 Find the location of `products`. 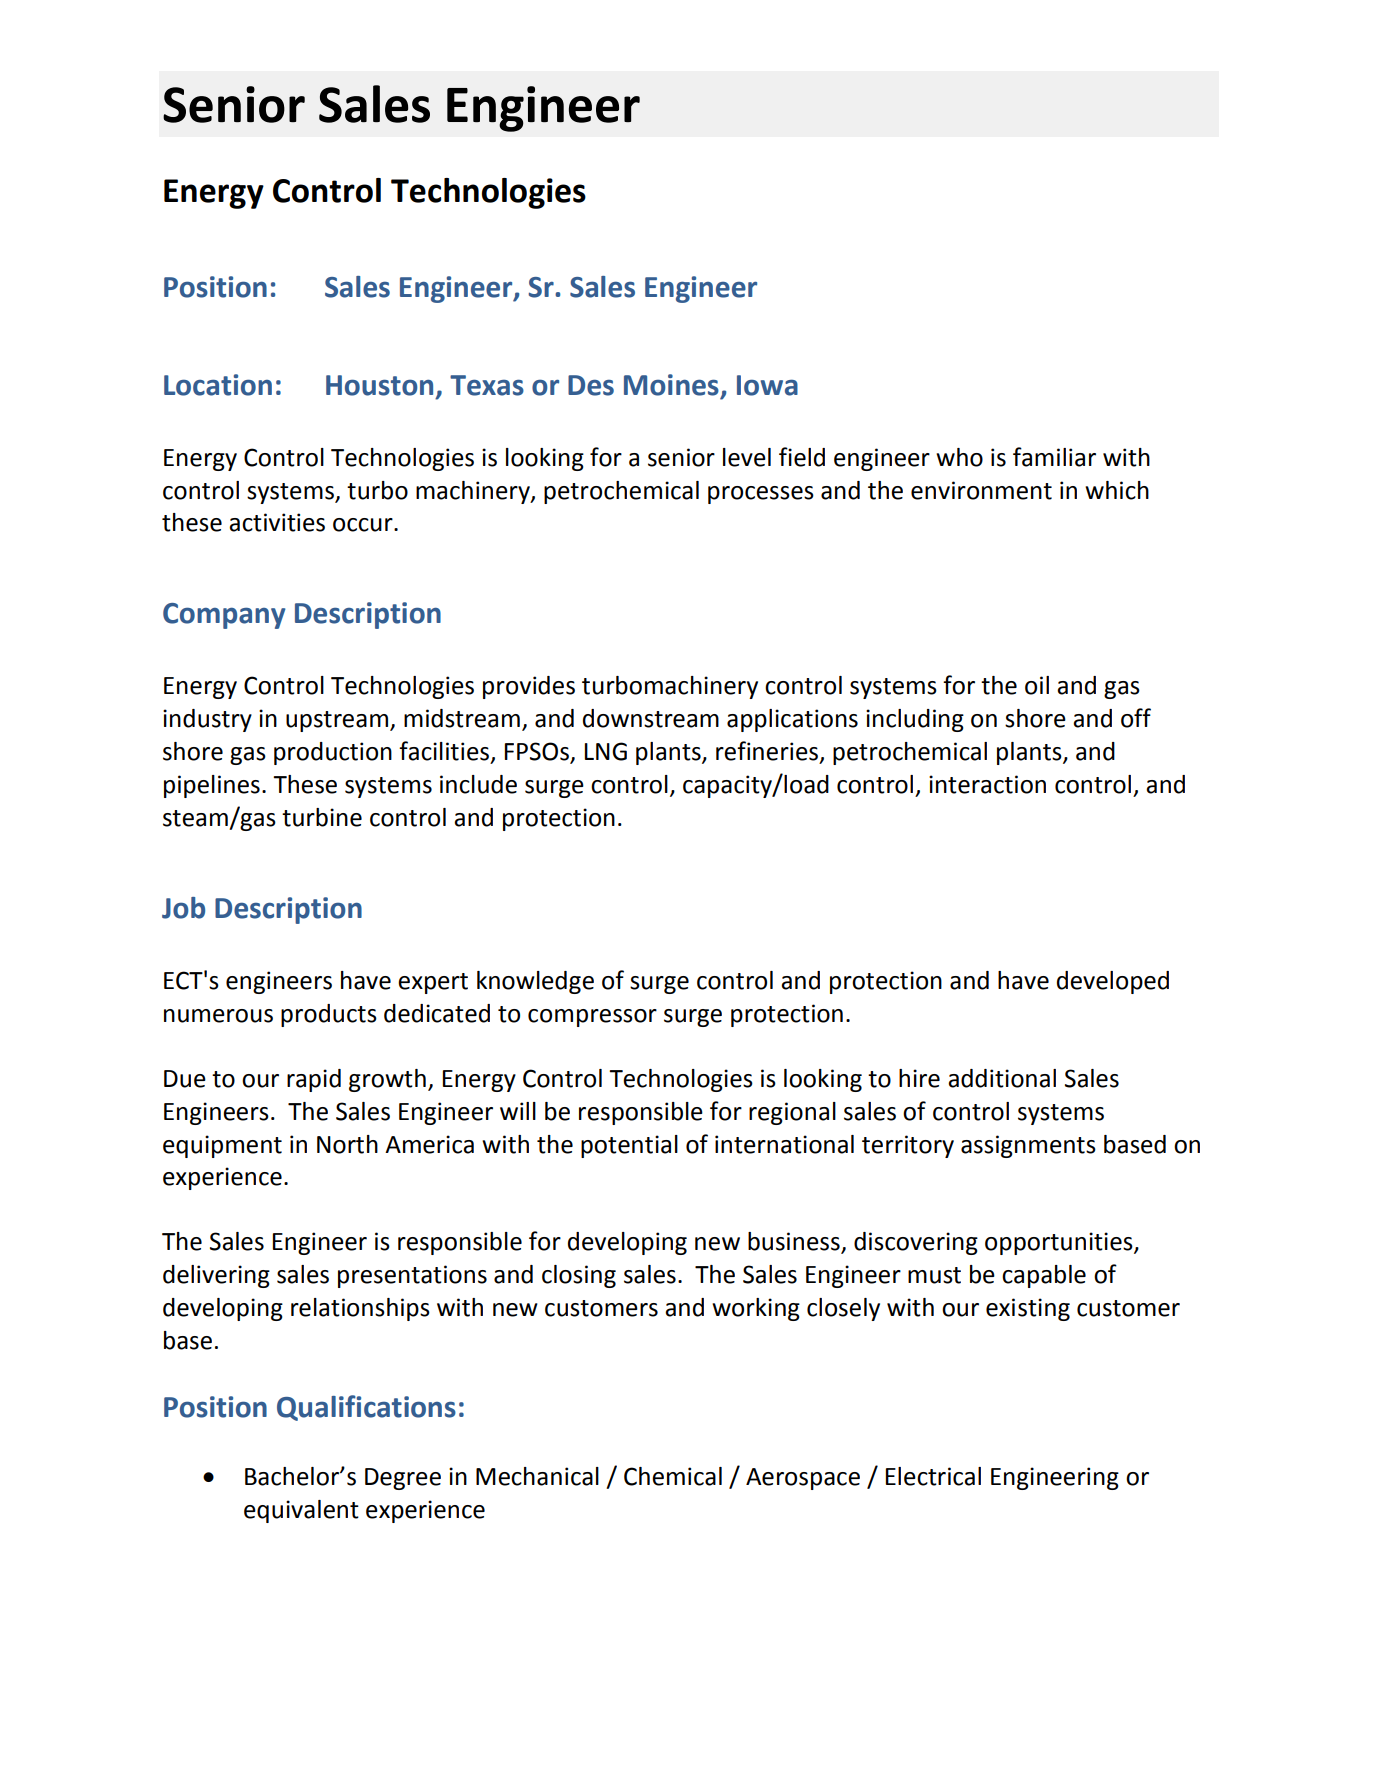

products is located at coordinates (329, 1015).
